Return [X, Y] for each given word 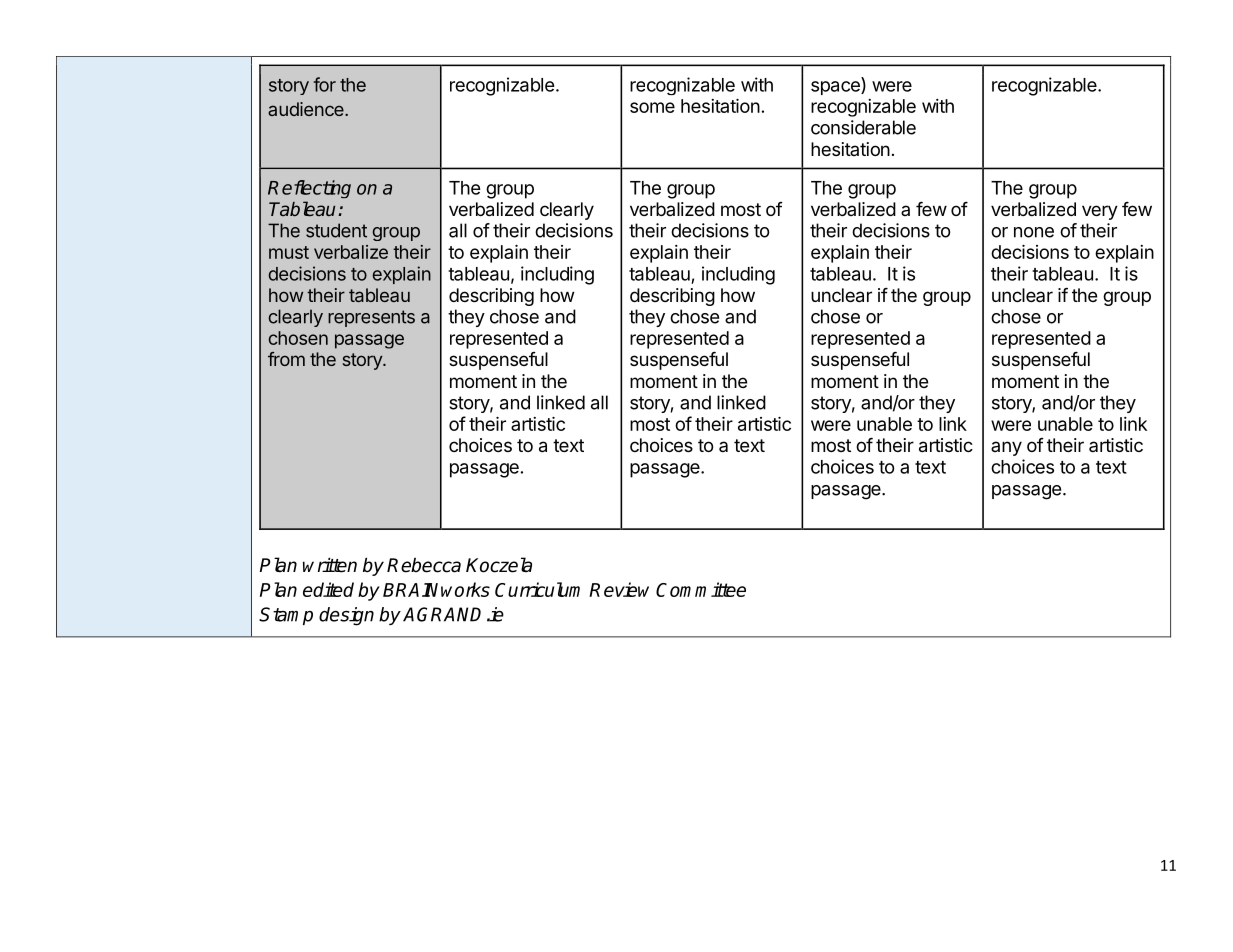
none [1034, 232]
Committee [701, 589]
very [1100, 212]
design [346, 616]
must [289, 252]
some [652, 107]
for [325, 84]
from [286, 359]
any [1006, 448]
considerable [863, 127]
